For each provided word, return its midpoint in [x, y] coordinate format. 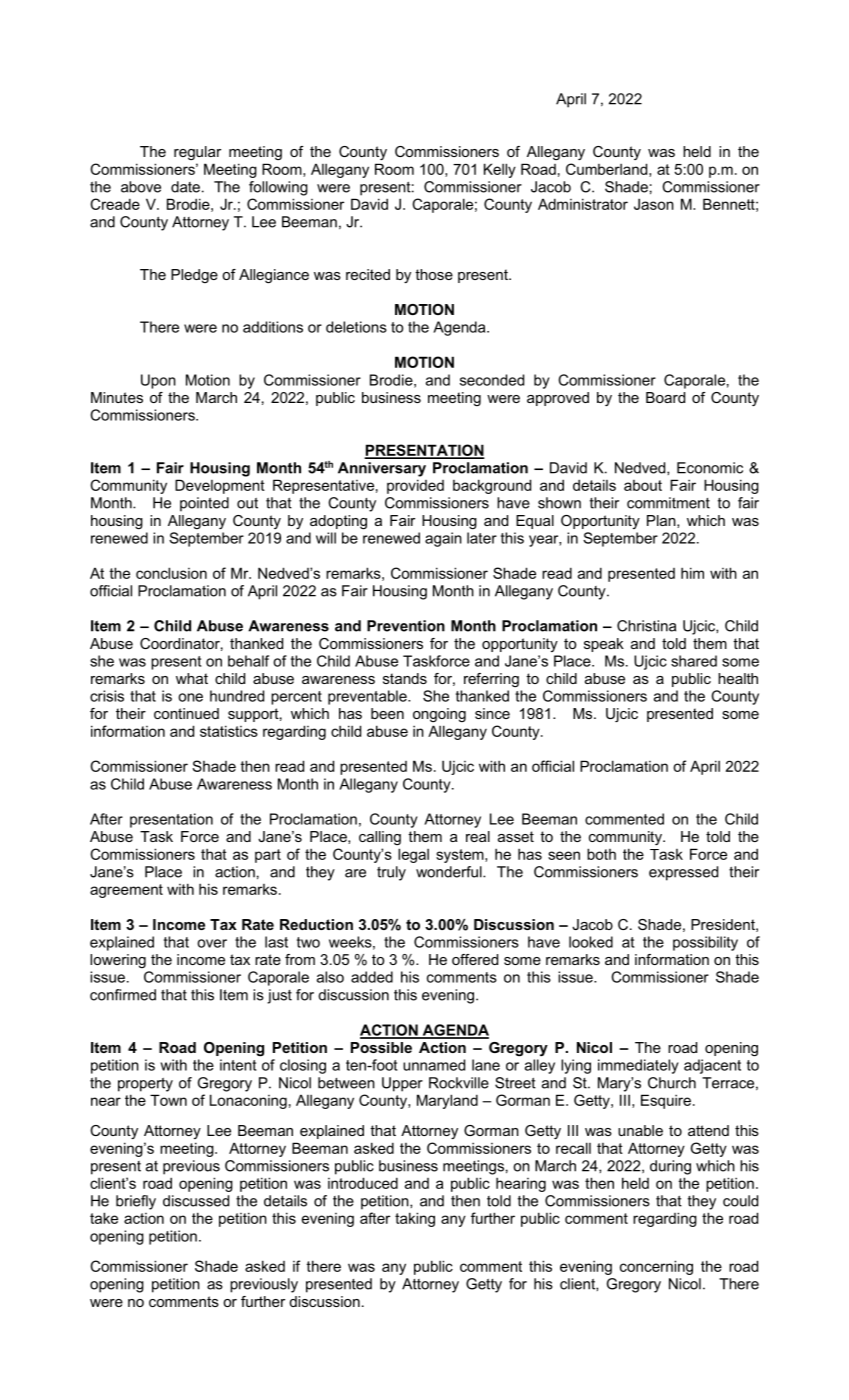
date [185, 187]
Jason [654, 204]
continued [186, 713]
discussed [196, 1201]
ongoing [439, 715]
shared [694, 661]
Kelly [500, 170]
